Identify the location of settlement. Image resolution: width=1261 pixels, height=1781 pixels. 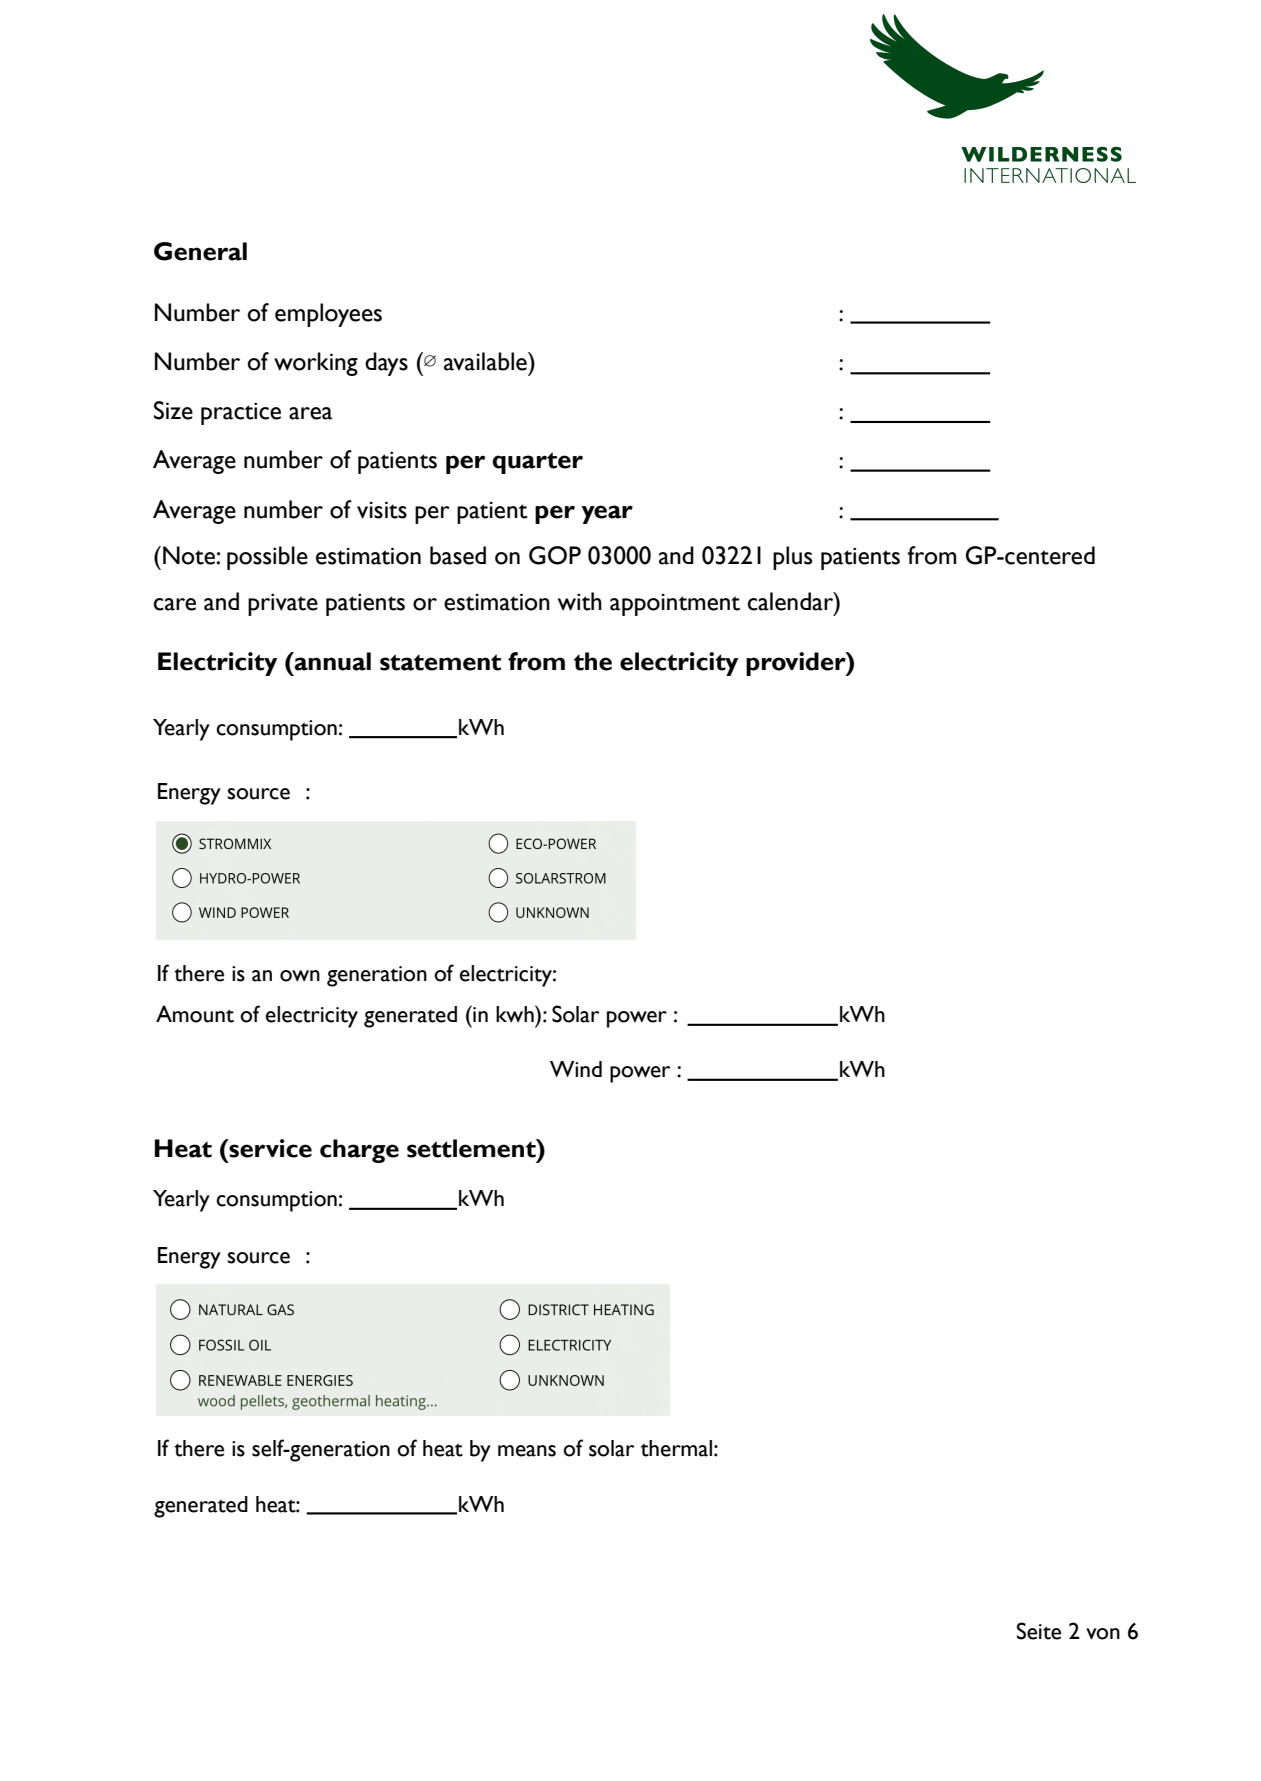
(472, 1148).
